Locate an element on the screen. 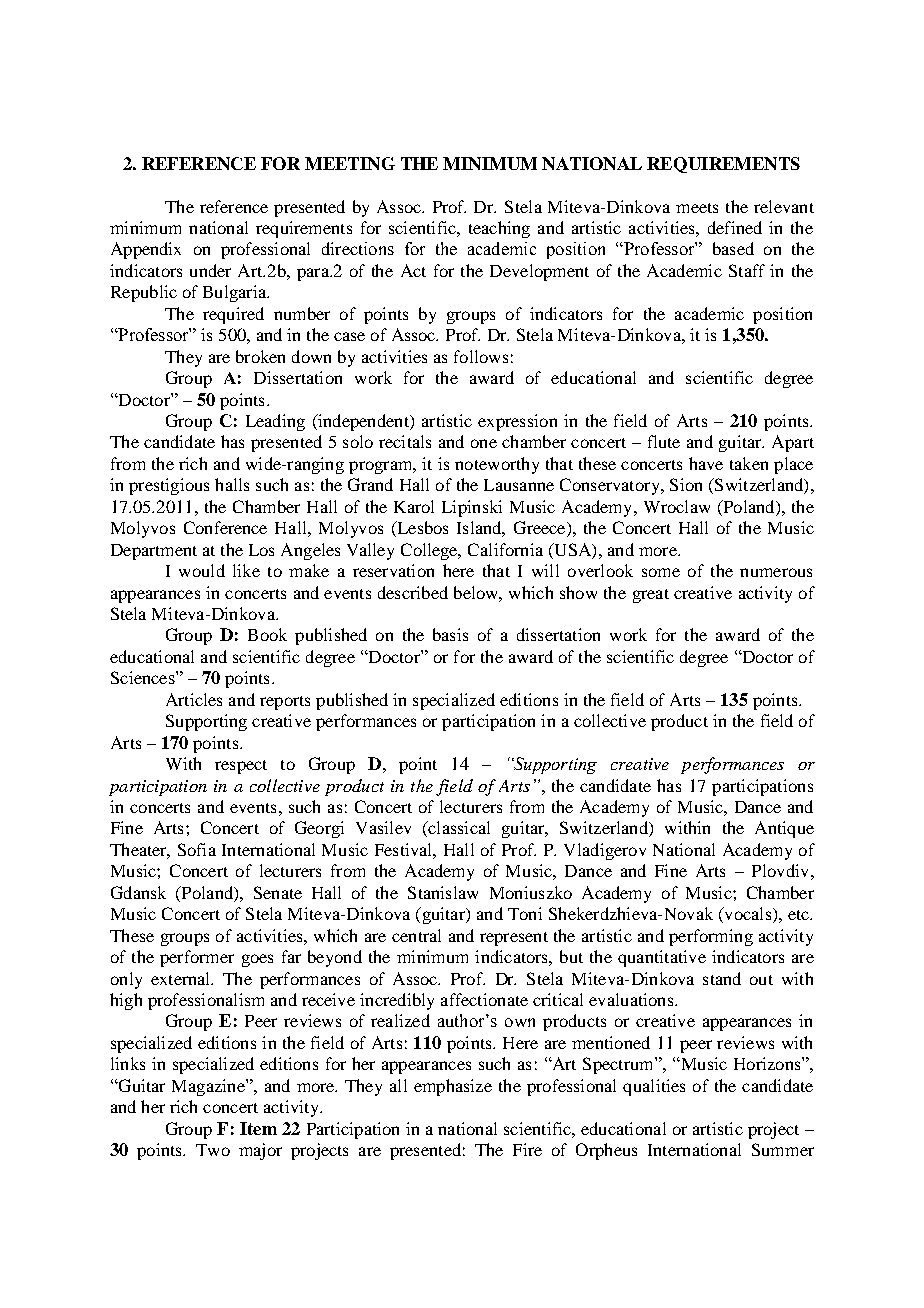  have is located at coordinates (706, 463).
